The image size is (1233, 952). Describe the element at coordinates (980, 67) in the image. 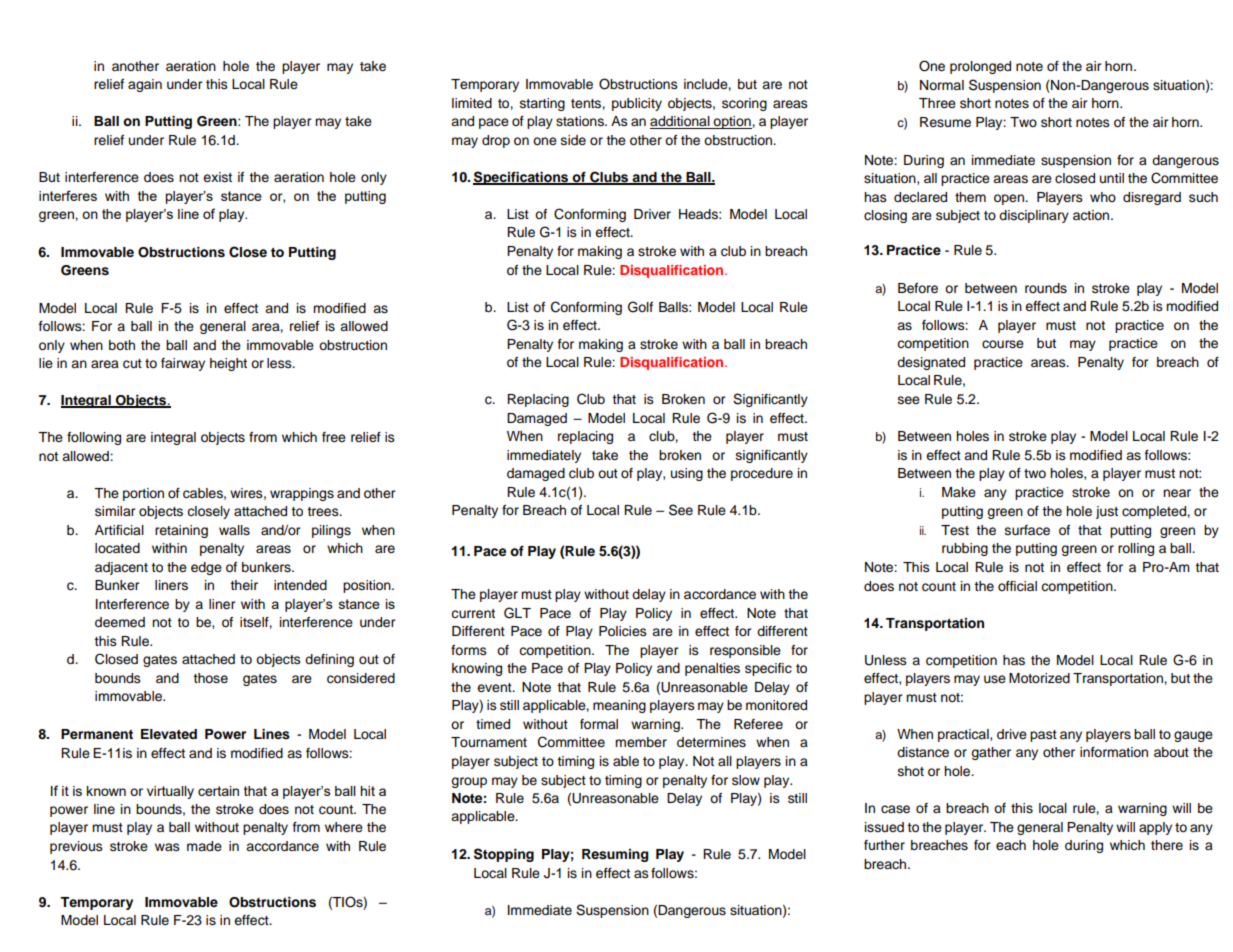

I see `prolonged` at that location.
